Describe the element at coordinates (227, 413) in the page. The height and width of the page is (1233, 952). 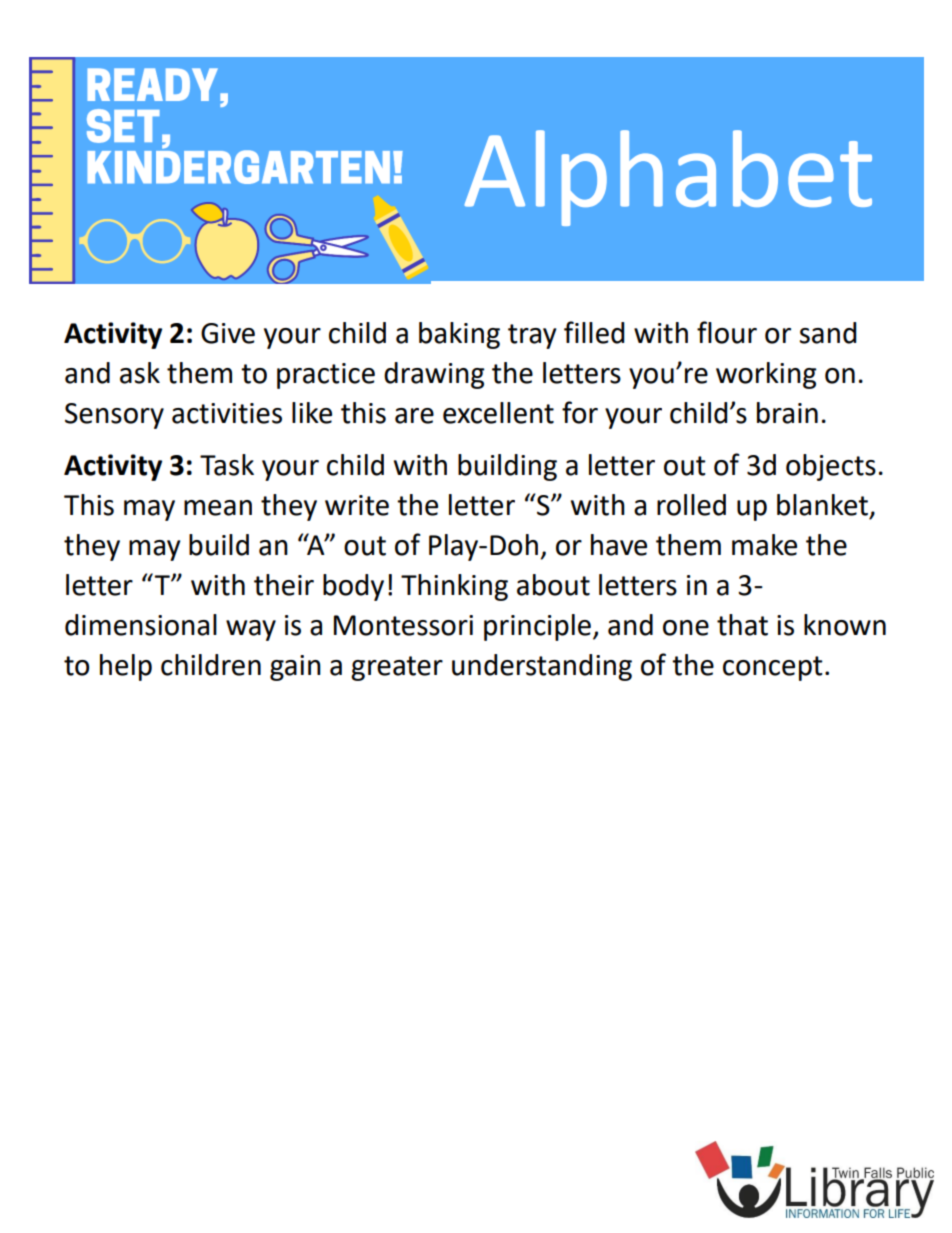
I see `activities` at that location.
